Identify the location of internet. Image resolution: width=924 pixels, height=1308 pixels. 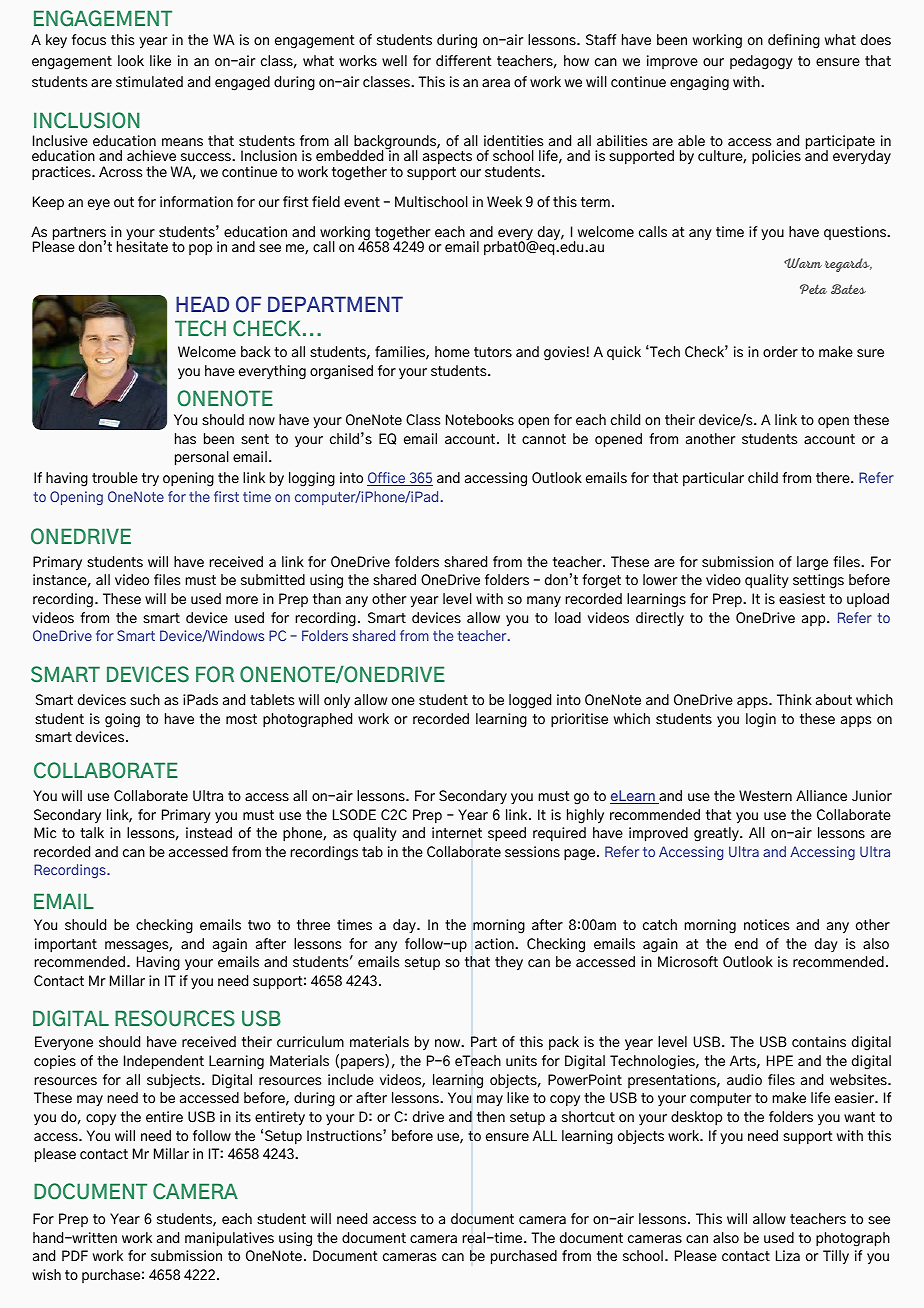
(457, 833).
